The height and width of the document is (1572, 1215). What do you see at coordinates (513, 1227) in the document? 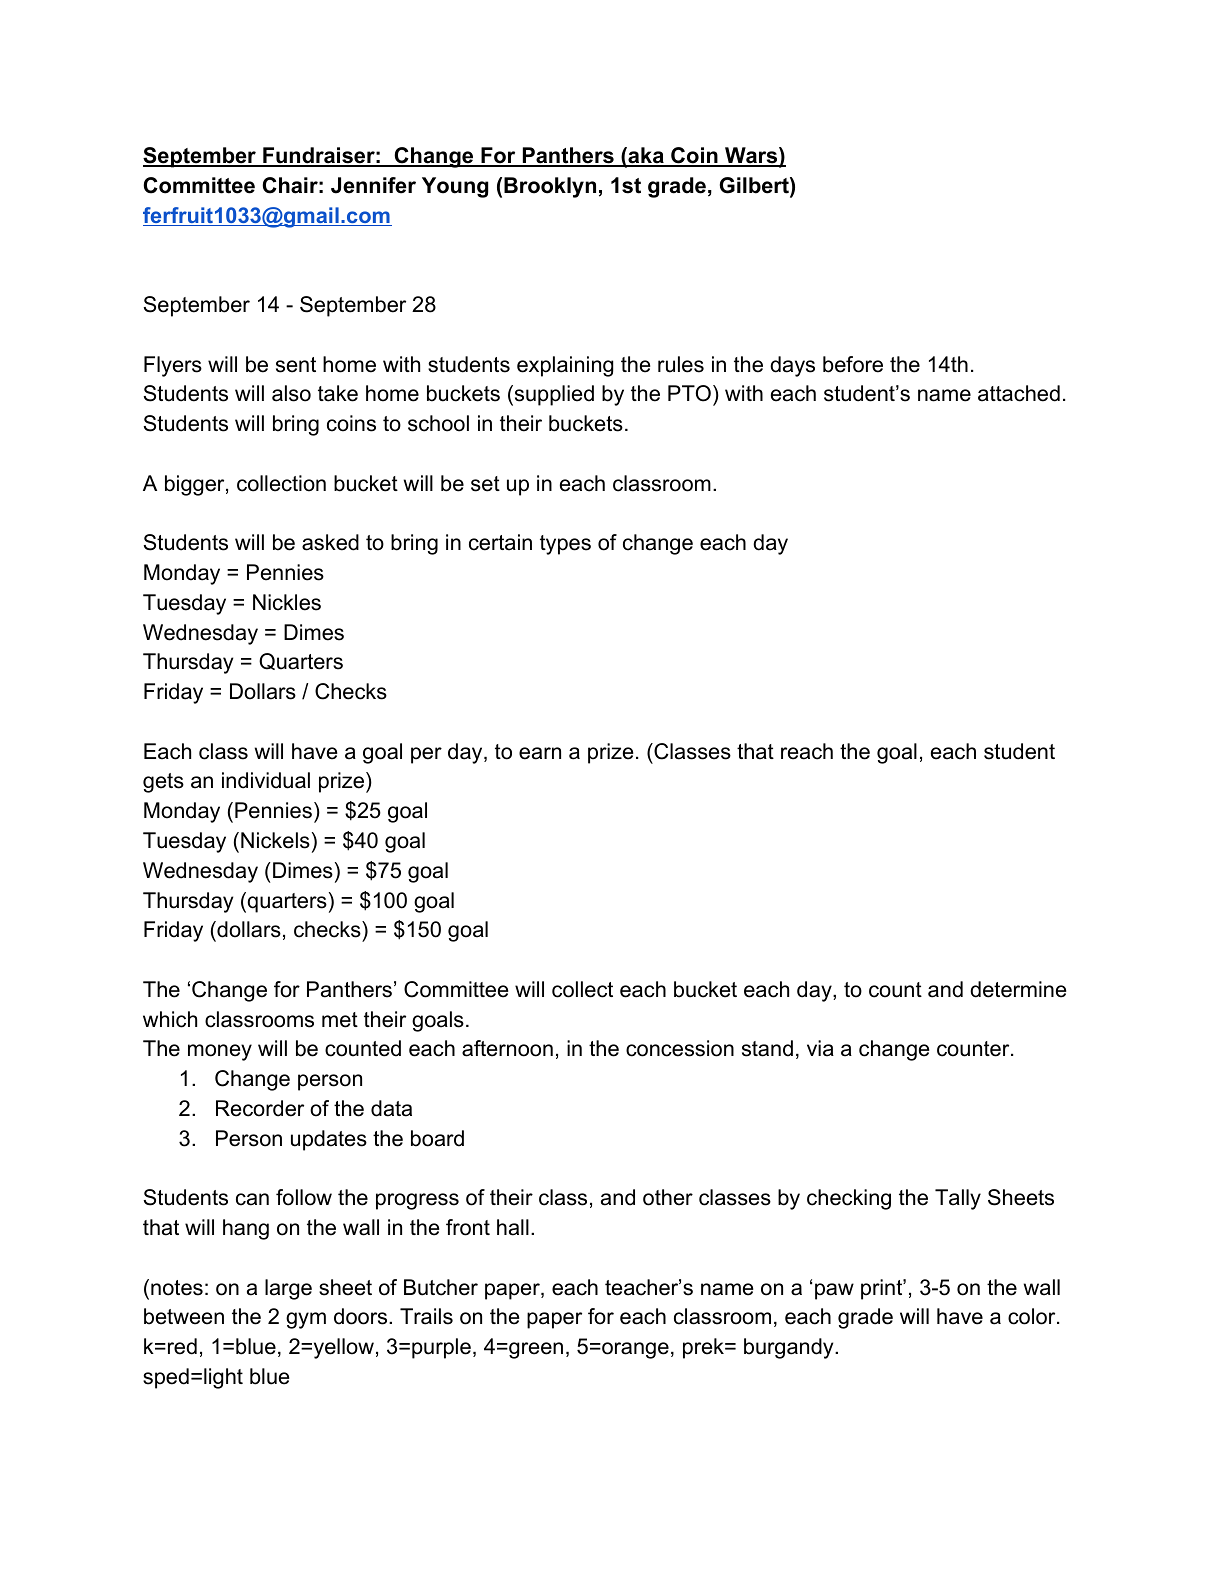
I see `hall` at bounding box center [513, 1227].
